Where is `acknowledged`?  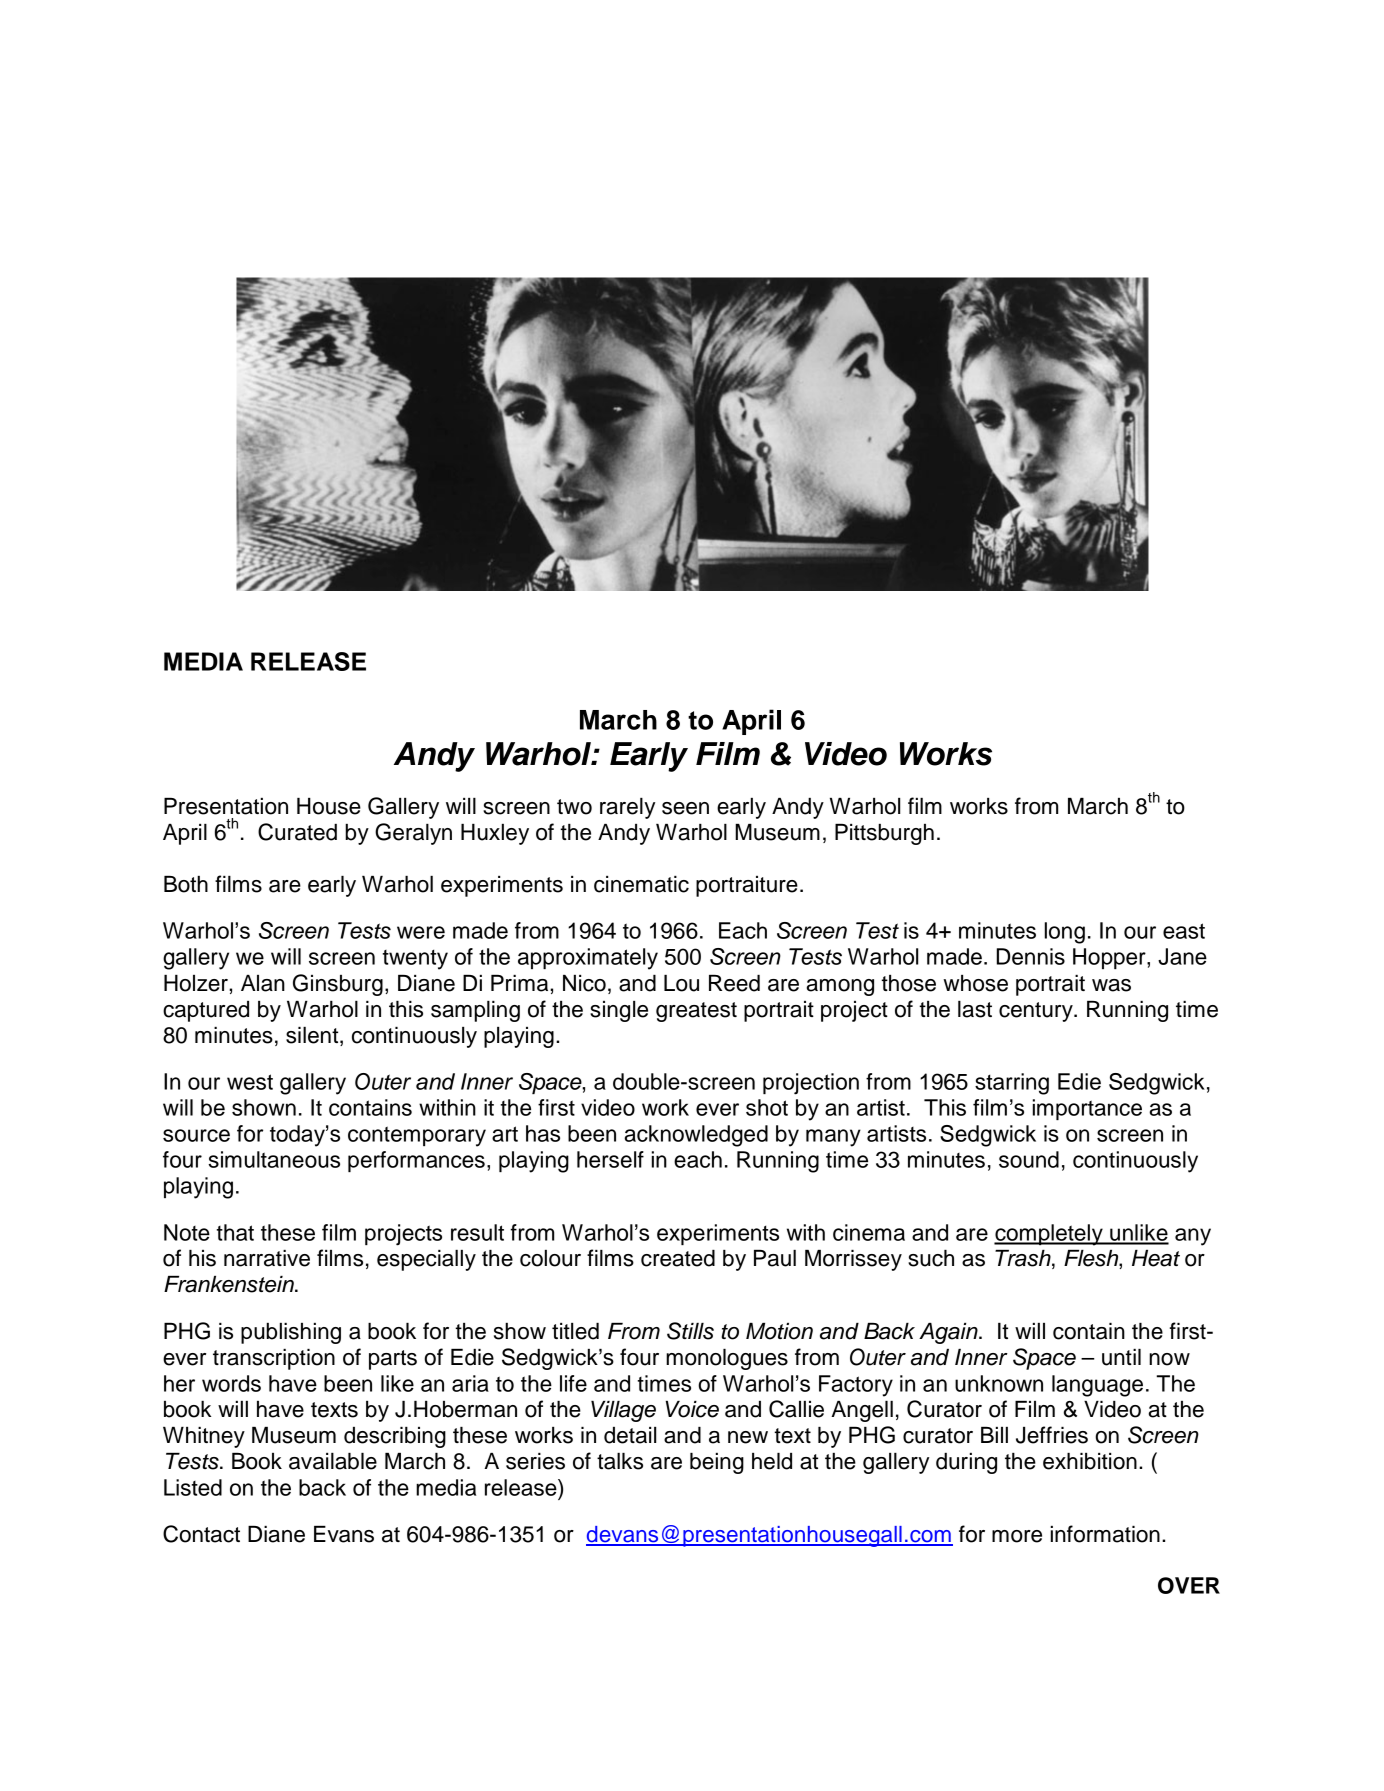 acknowledged is located at coordinates (696, 1136).
